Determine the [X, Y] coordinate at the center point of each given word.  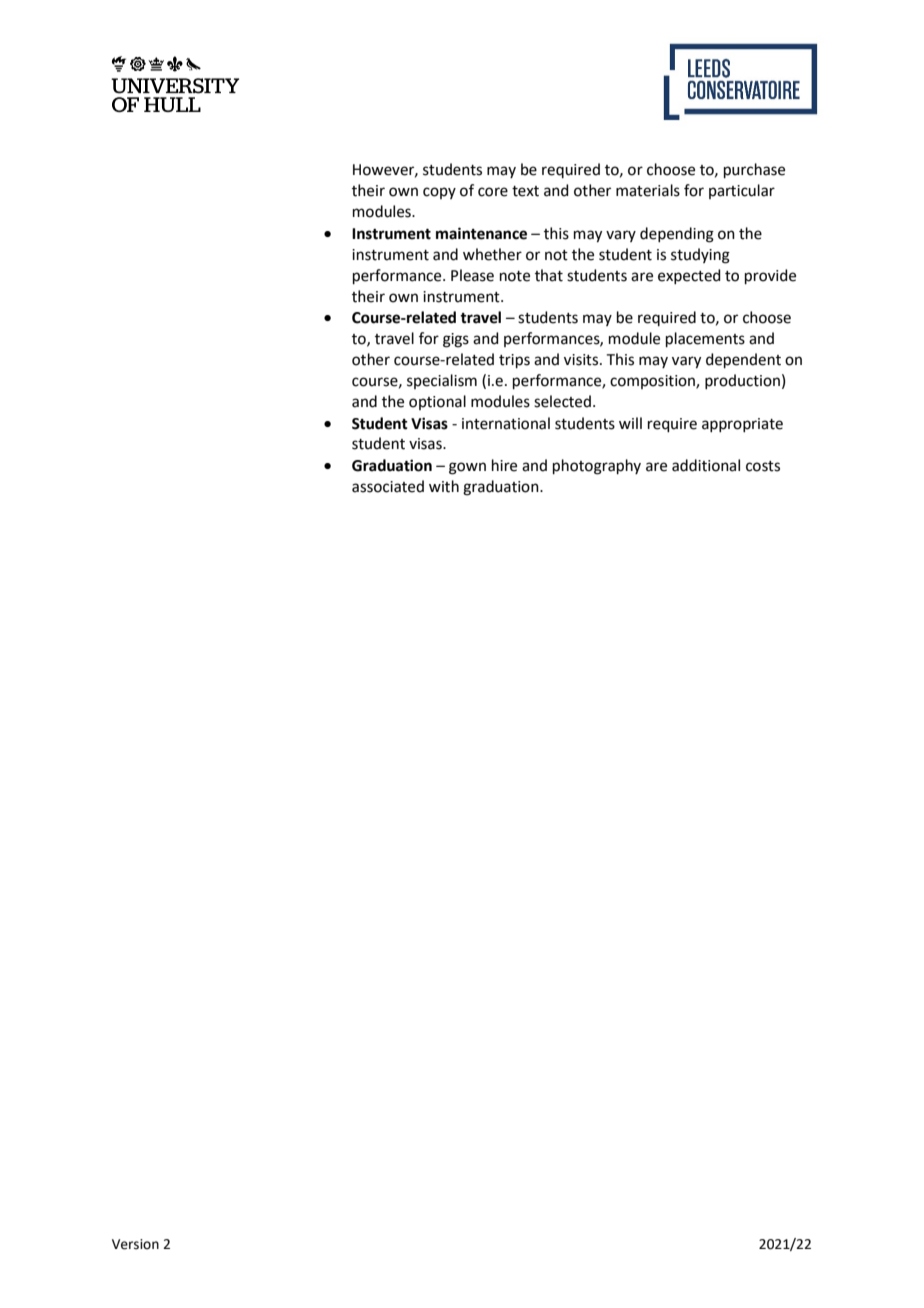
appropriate [742, 425]
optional [437, 402]
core [493, 192]
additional [706, 465]
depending [677, 235]
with [444, 486]
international [506, 423]
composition [653, 382]
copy [439, 193]
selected [562, 401]
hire [504, 465]
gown [467, 468]
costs [763, 466]
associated [388, 486]
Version [135, 1244]
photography [597, 467]
